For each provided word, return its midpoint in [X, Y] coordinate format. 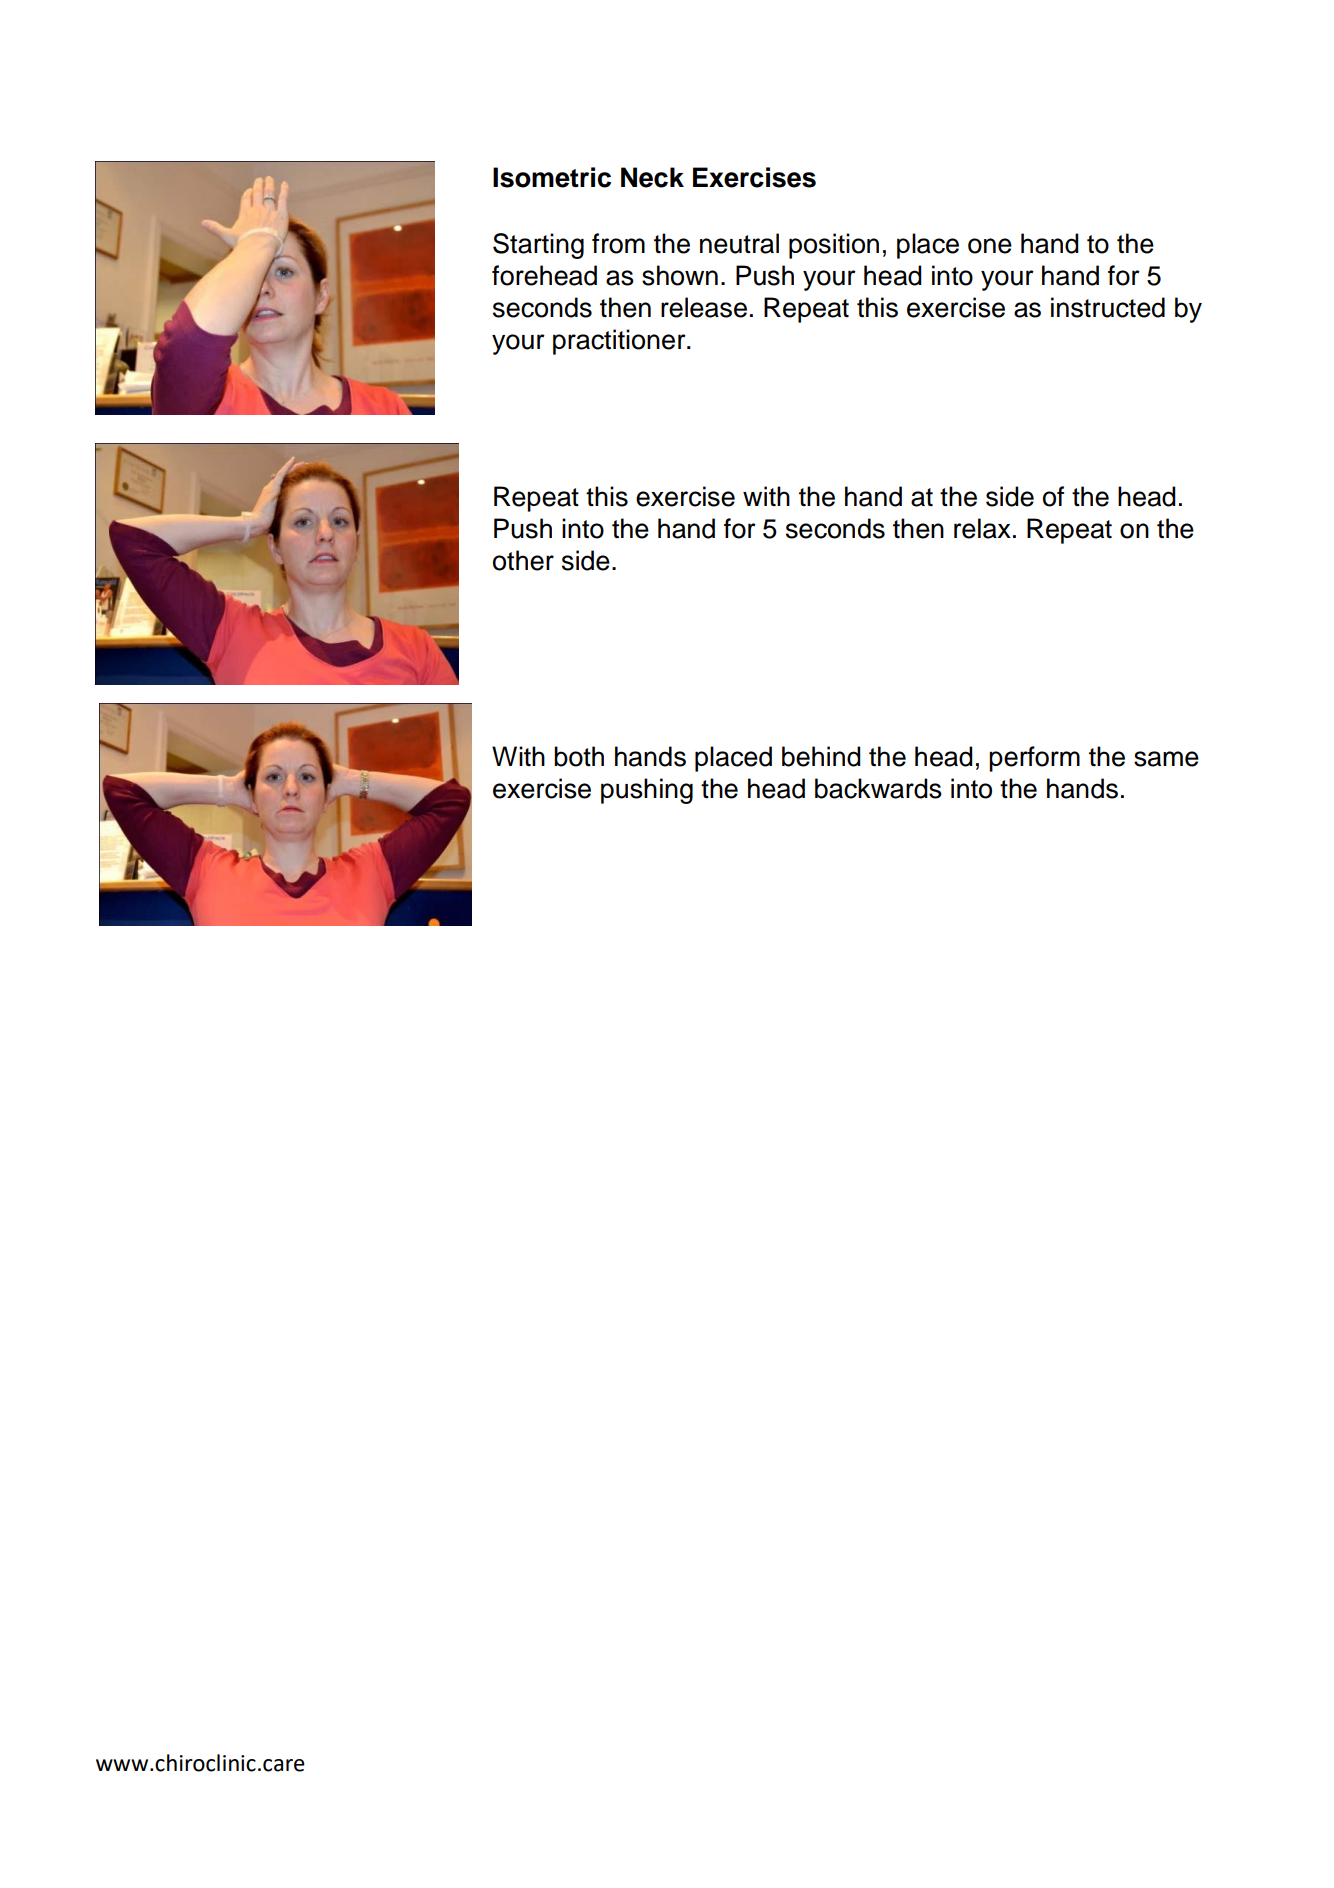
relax [982, 528]
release [704, 307]
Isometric [552, 177]
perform [1034, 759]
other [523, 560]
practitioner [620, 342]
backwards [878, 788]
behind [821, 756]
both [579, 756]
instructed [1108, 307]
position [834, 246]
